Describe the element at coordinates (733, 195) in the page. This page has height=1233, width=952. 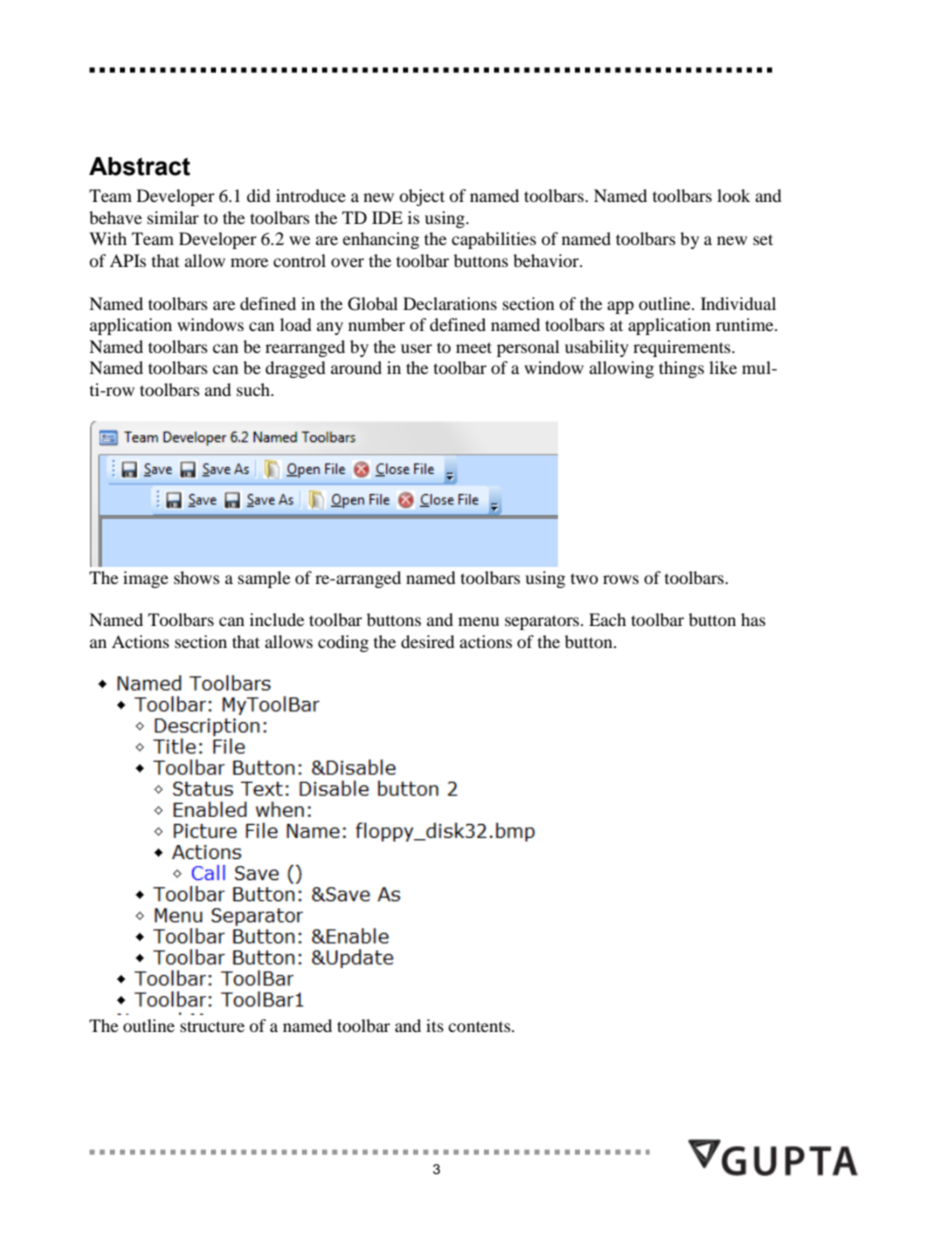
I see `look` at that location.
